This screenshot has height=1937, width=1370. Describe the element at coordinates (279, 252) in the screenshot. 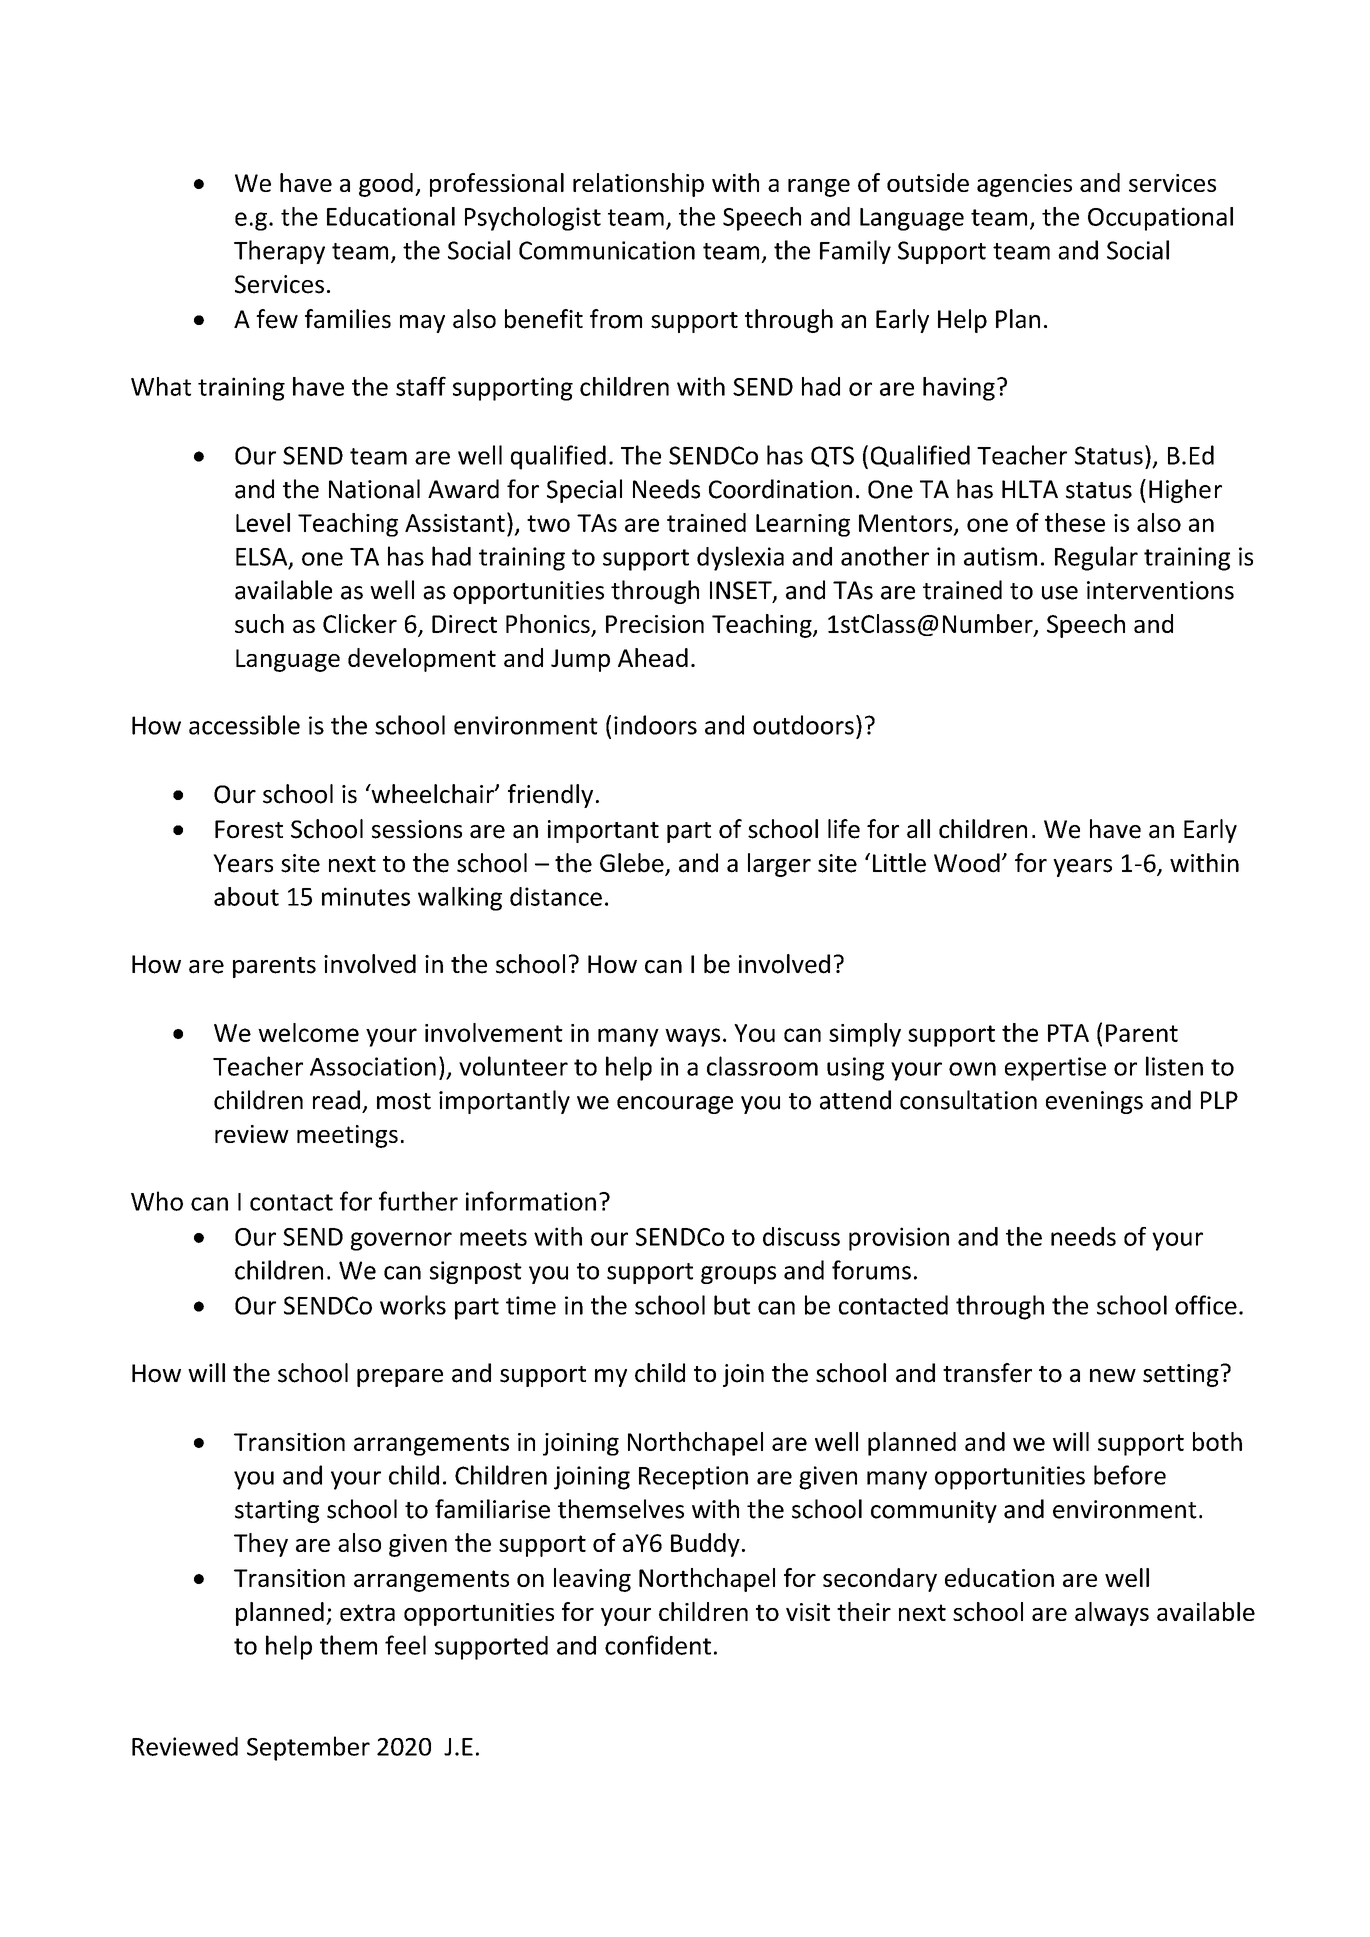

I see `Therapy` at that location.
